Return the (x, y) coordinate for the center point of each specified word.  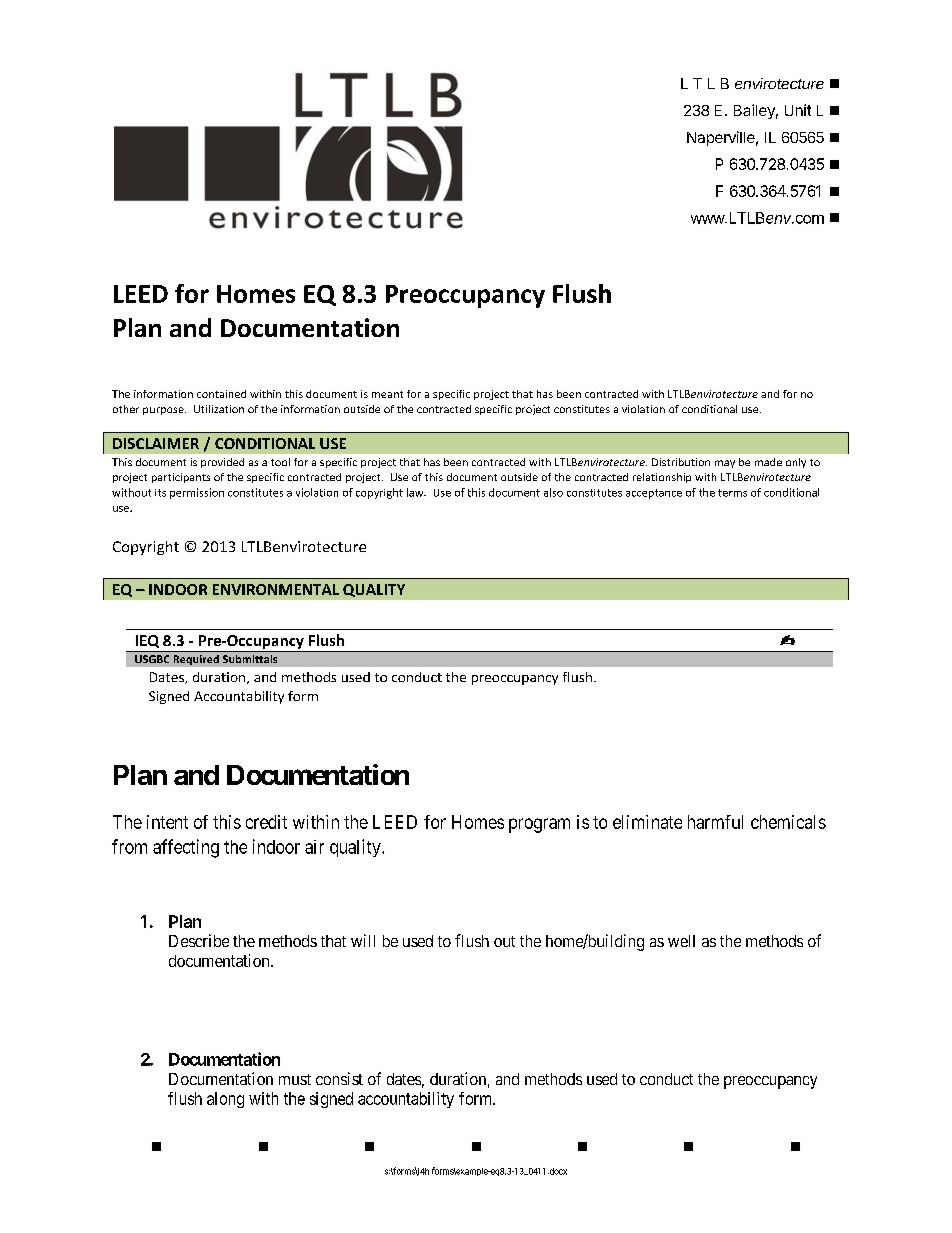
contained (221, 394)
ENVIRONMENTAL (276, 589)
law (416, 492)
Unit (798, 110)
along (225, 1100)
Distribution (681, 462)
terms (732, 493)
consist (339, 1078)
